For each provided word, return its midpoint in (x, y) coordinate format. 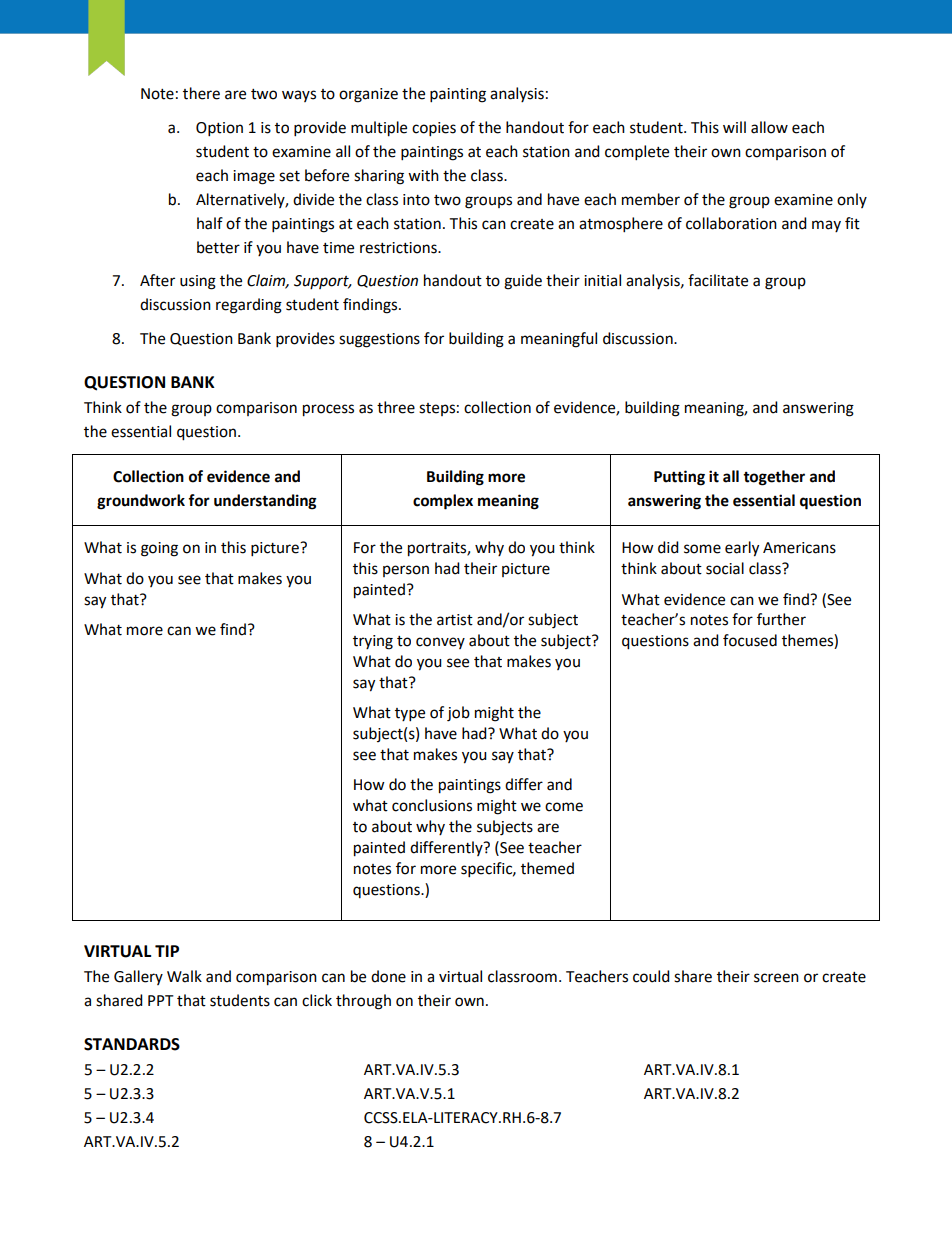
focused (750, 640)
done (388, 976)
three (396, 407)
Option (219, 129)
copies (434, 129)
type (410, 715)
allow (769, 127)
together (774, 478)
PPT (161, 1000)
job (458, 714)
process (328, 410)
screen (776, 978)
